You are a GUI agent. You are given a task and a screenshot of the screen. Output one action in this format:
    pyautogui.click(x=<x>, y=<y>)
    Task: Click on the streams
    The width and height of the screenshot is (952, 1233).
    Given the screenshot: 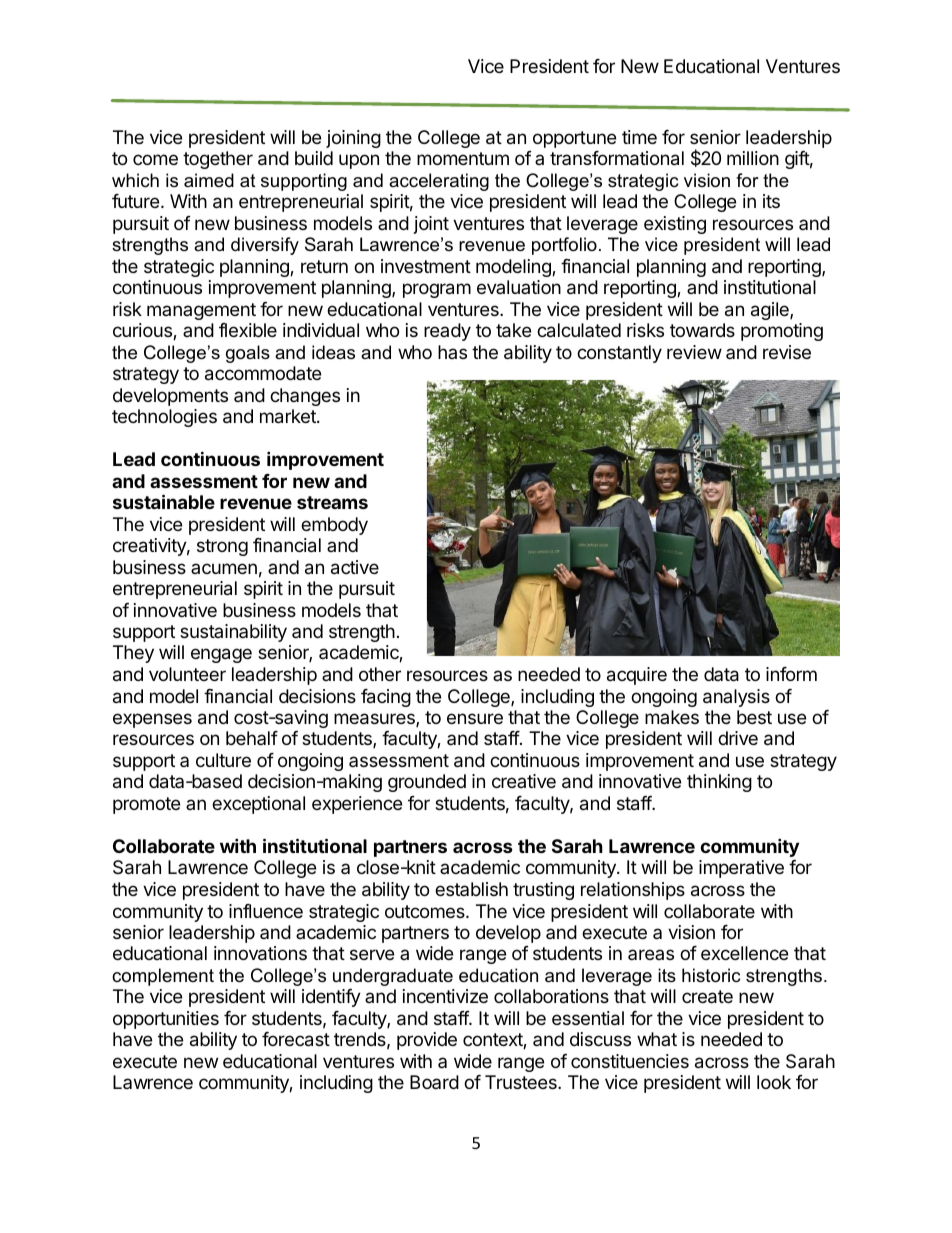 What is the action you would take?
    pyautogui.click(x=332, y=502)
